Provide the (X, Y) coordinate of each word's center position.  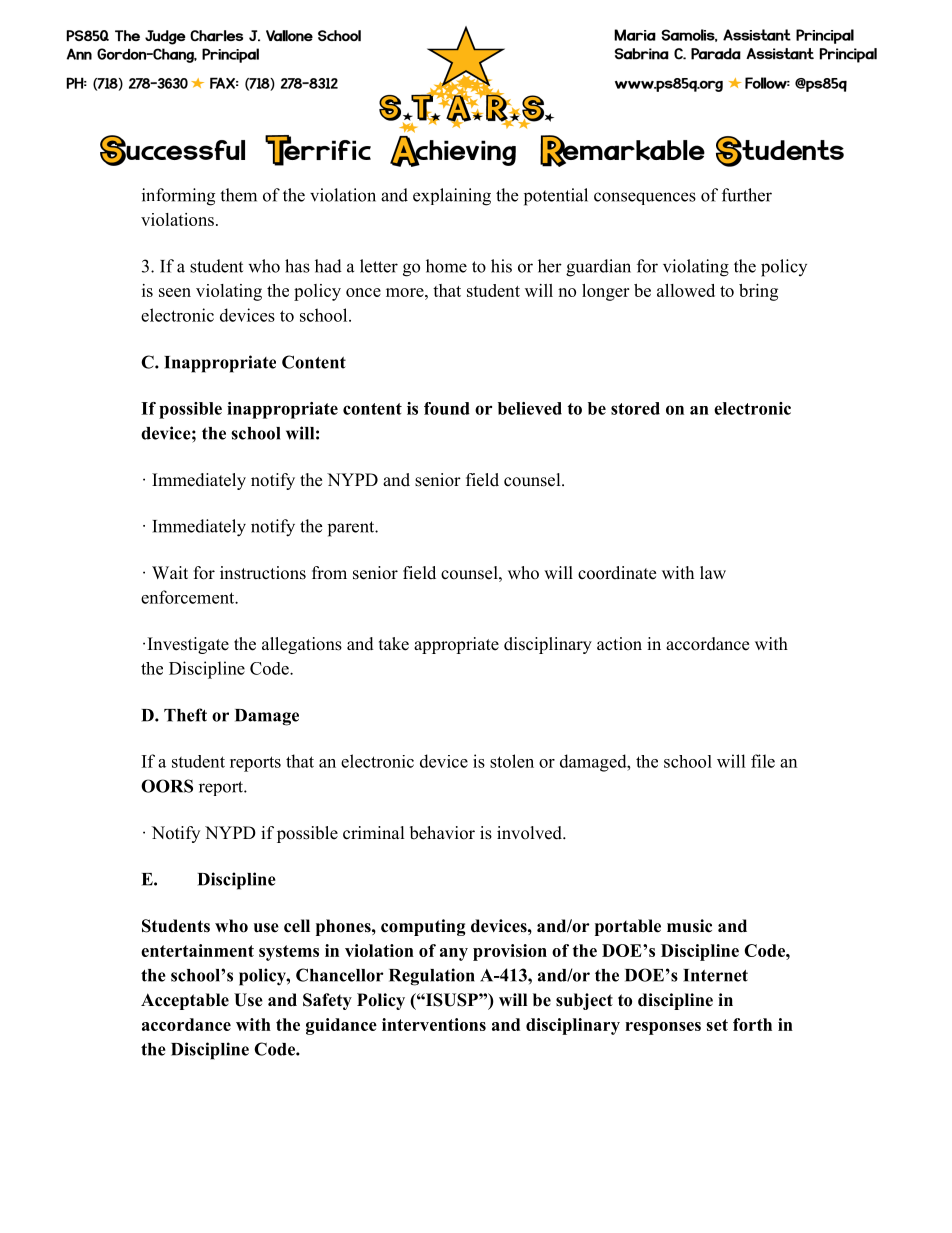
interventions (434, 1024)
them (238, 195)
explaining (452, 197)
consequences (645, 198)
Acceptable (185, 1001)
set (717, 1025)
